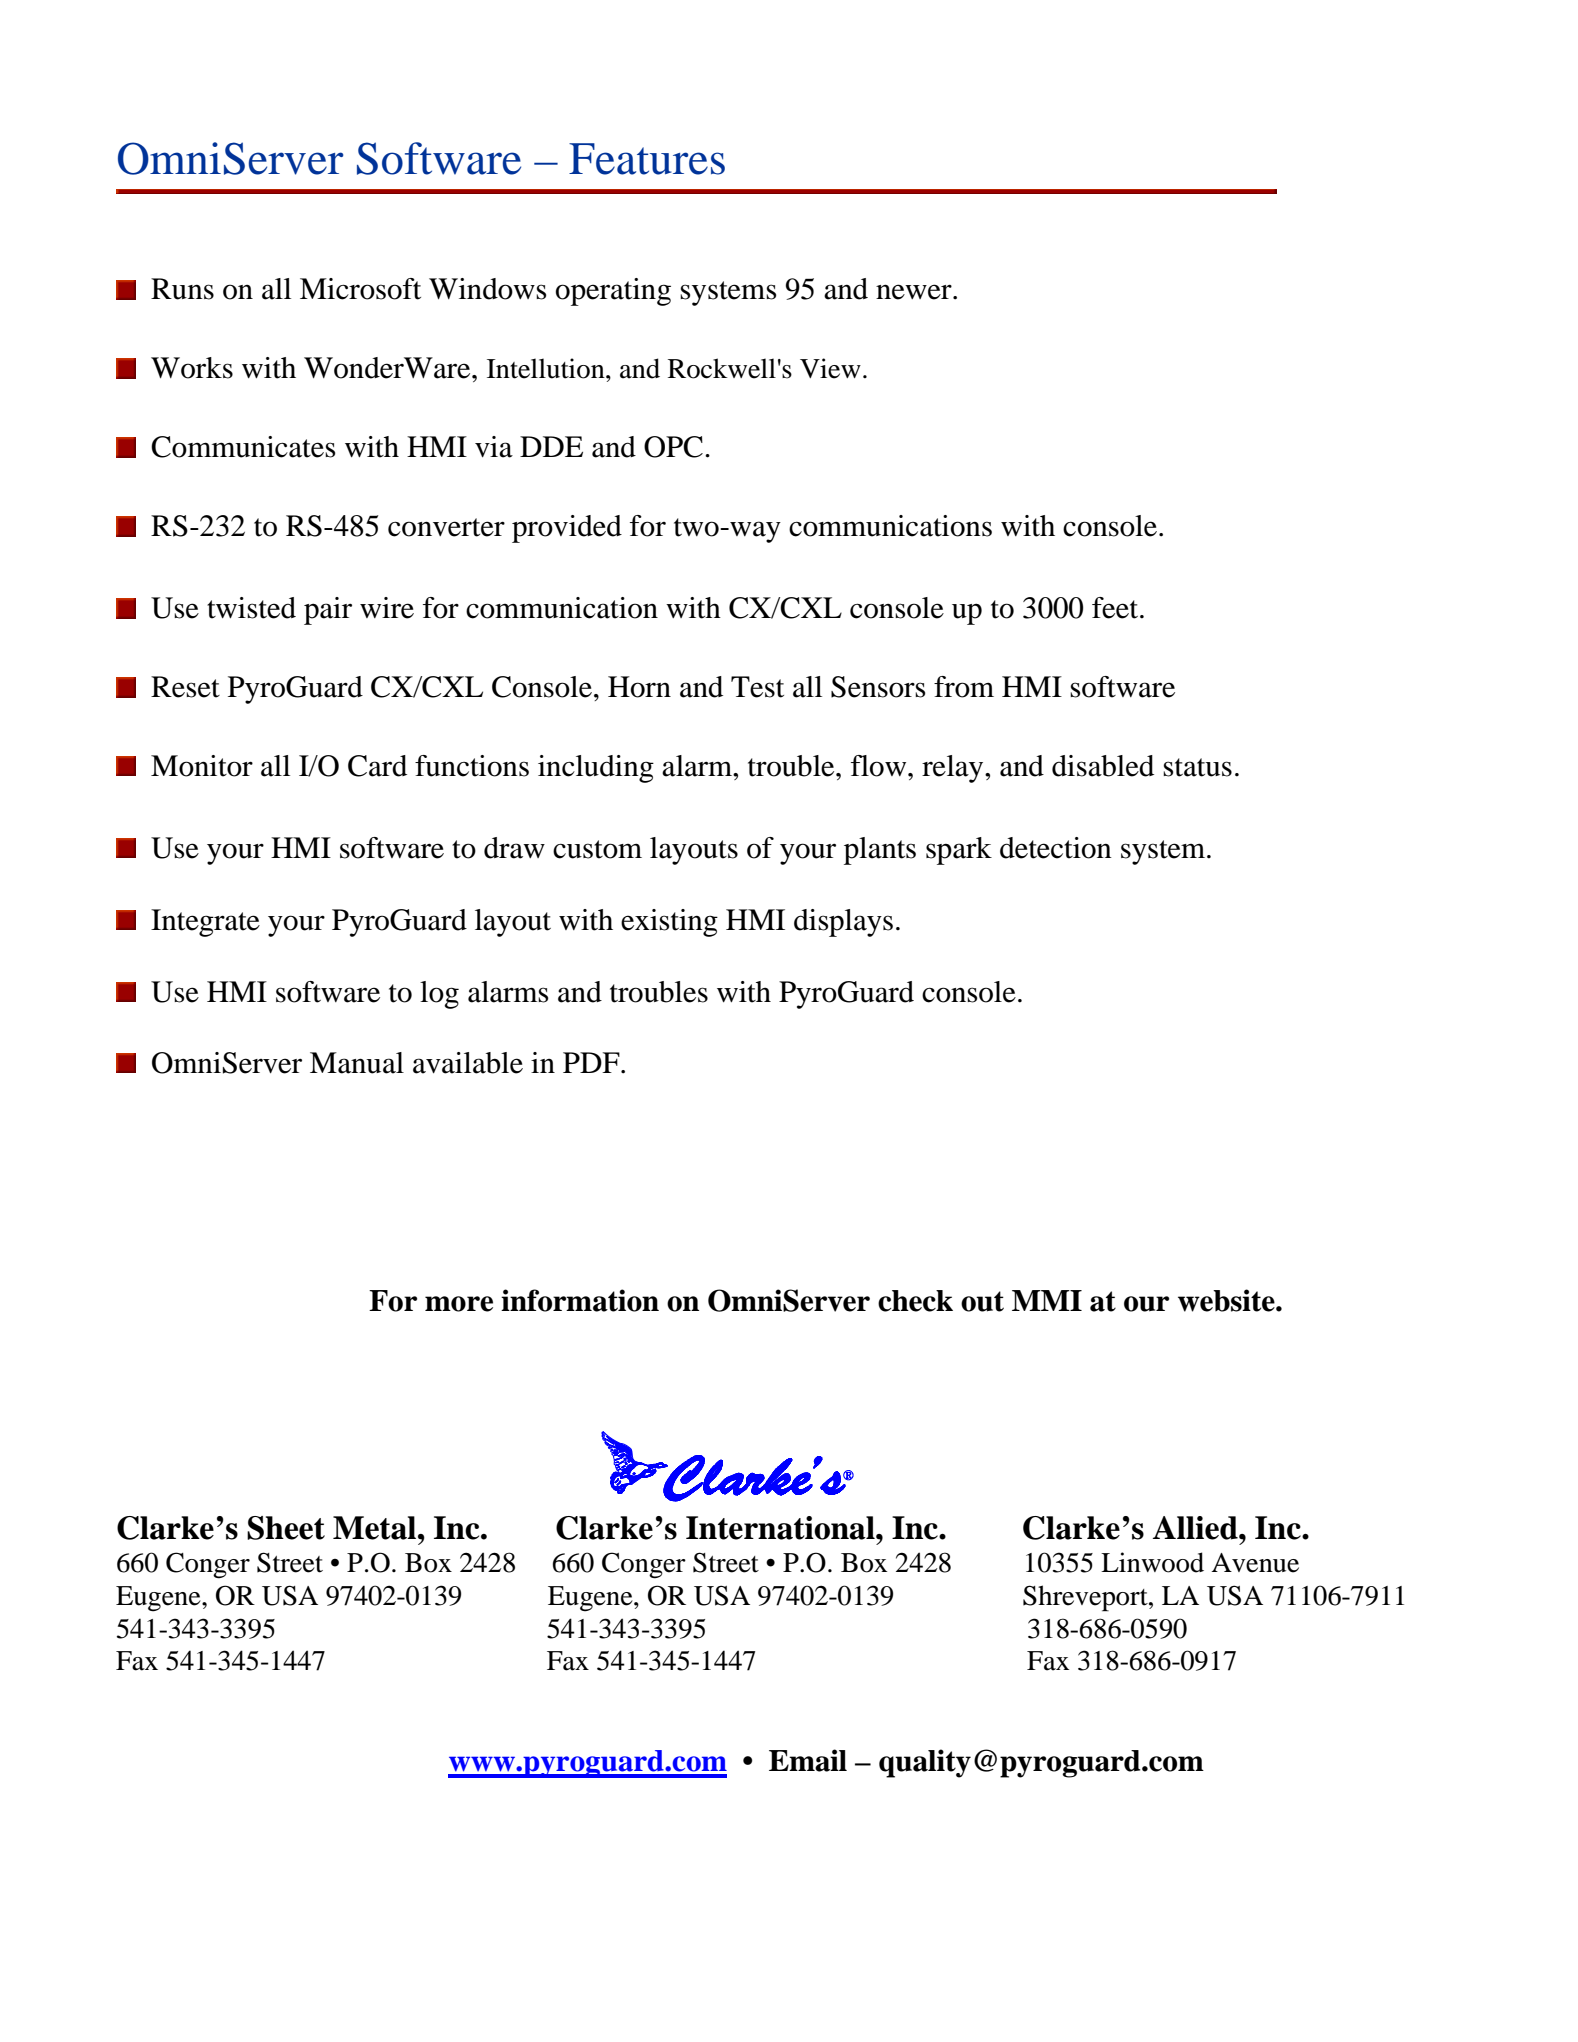  Describe the element at coordinates (286, 1528) in the page. I see `Sheet` at that location.
